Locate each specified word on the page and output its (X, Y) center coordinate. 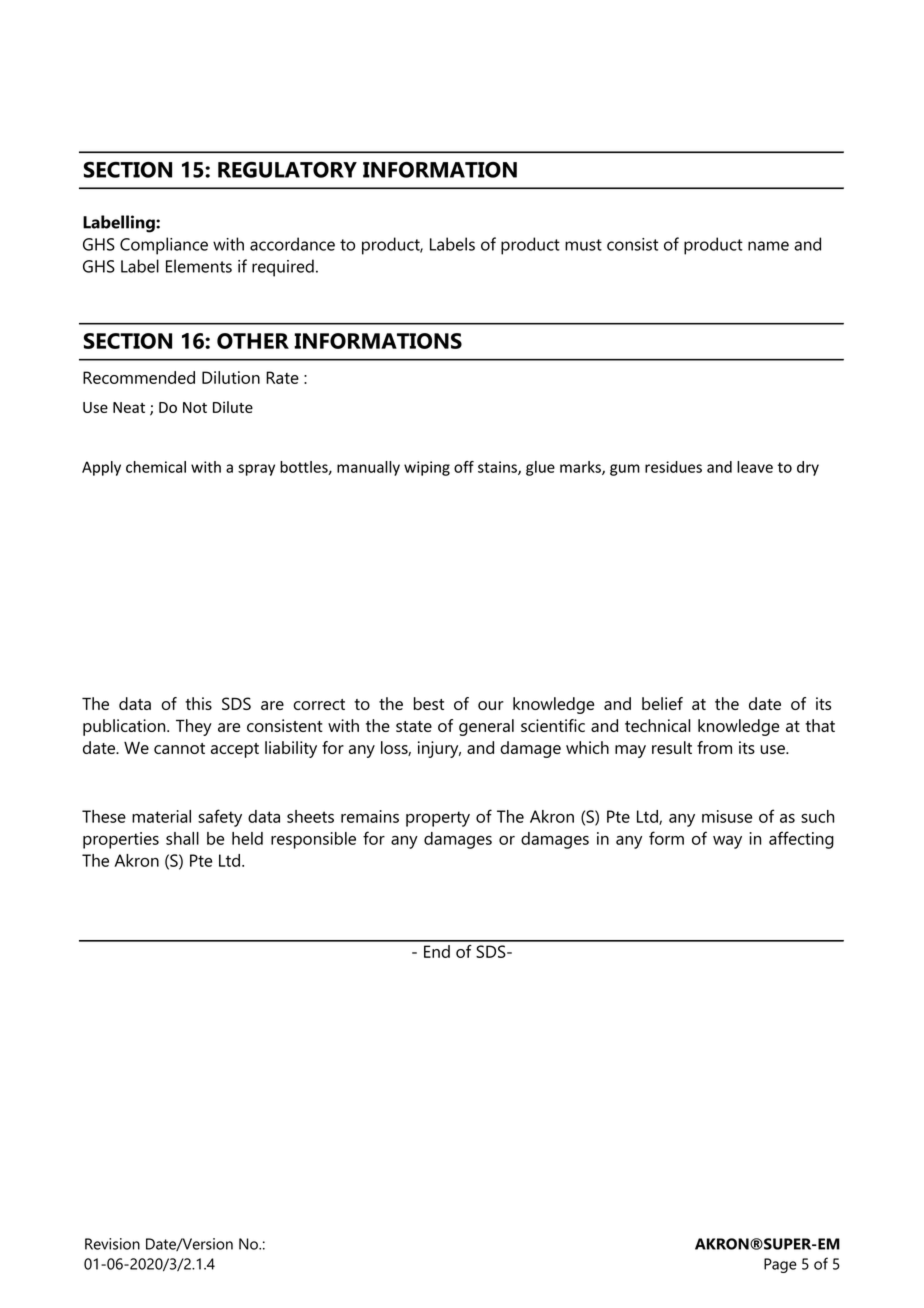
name (768, 246)
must (583, 245)
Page (780, 1265)
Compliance (164, 246)
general (486, 727)
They (194, 727)
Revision (112, 1244)
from (714, 747)
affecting (801, 840)
